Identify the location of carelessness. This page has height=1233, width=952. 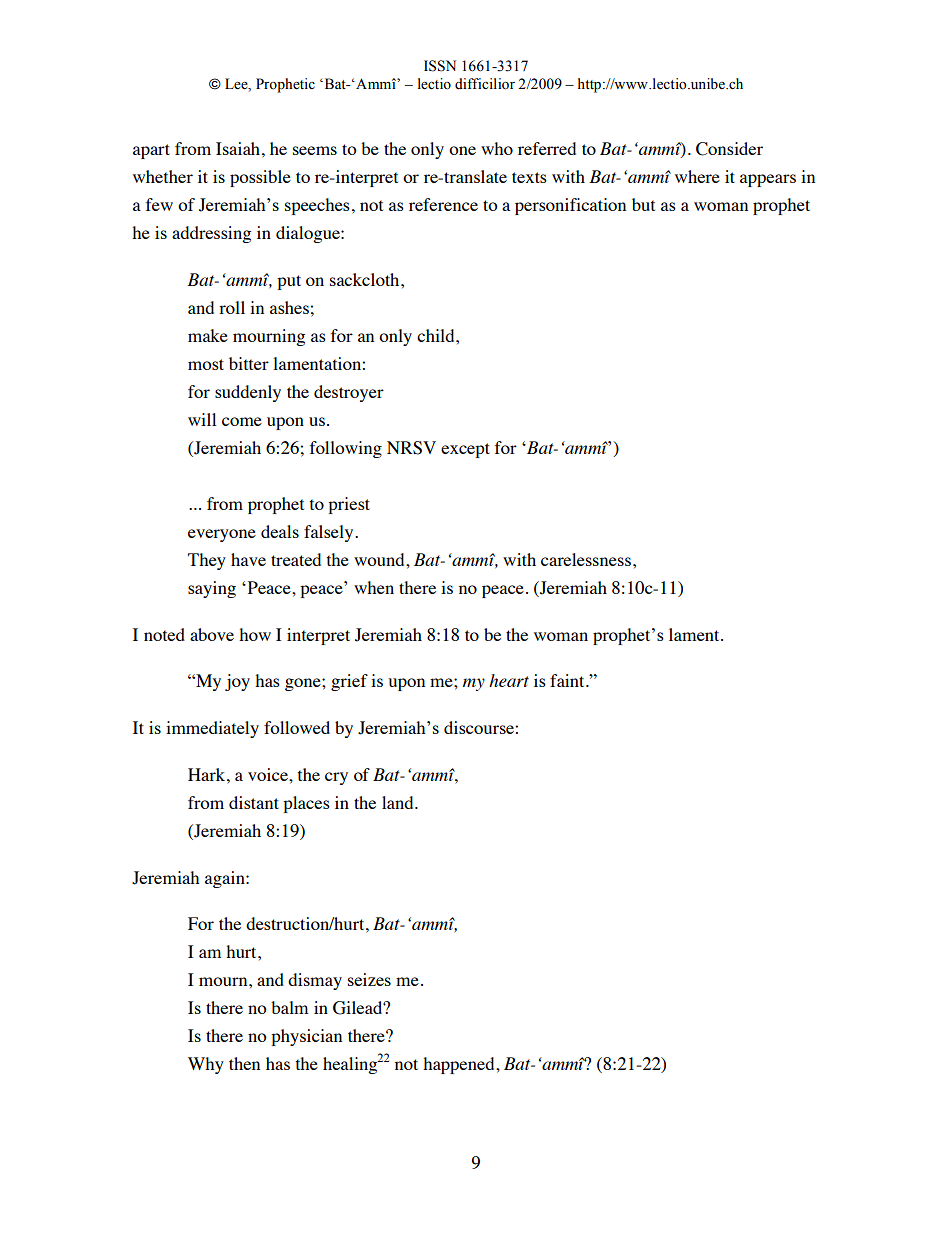
(586, 559).
